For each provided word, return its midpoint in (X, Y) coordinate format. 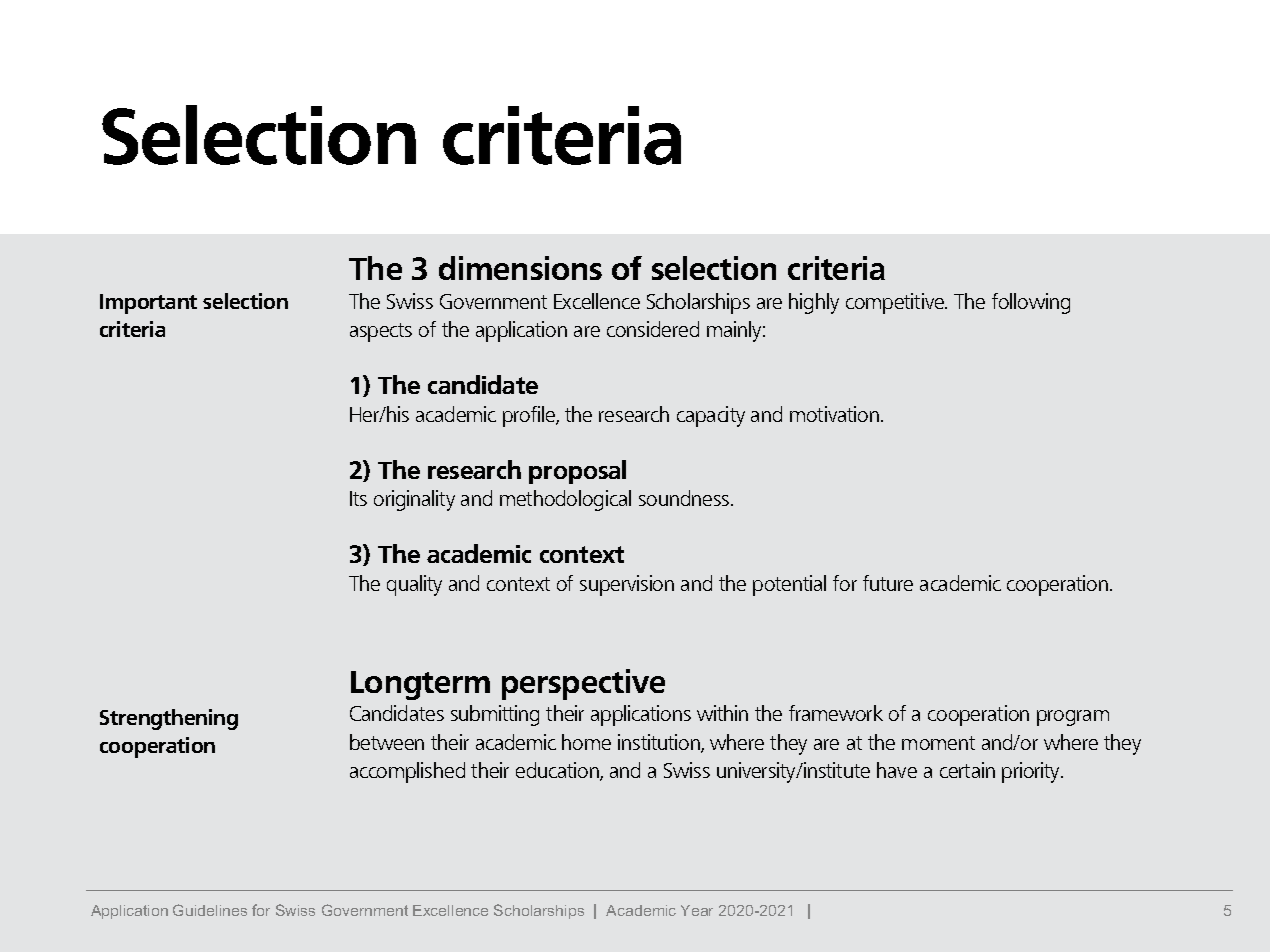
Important (148, 304)
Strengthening (169, 719)
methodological (565, 500)
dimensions (520, 268)
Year (697, 910)
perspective (583, 684)
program (1073, 718)
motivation (834, 414)
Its (358, 498)
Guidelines (210, 910)
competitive (896, 303)
